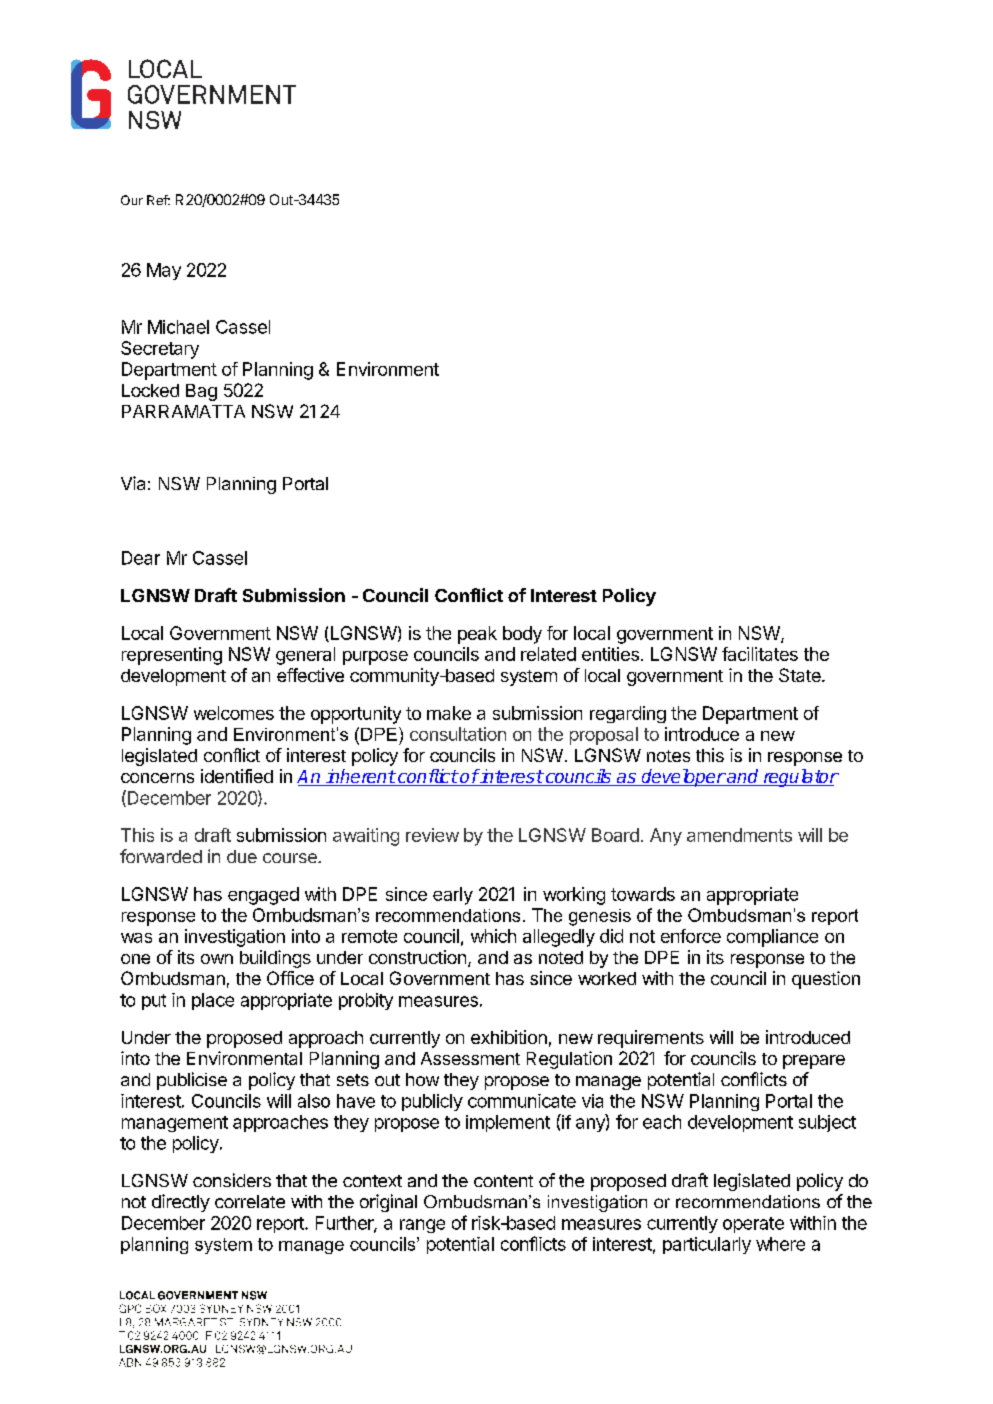  Describe the element at coordinates (178, 327) in the screenshot. I see `Michael` at that location.
